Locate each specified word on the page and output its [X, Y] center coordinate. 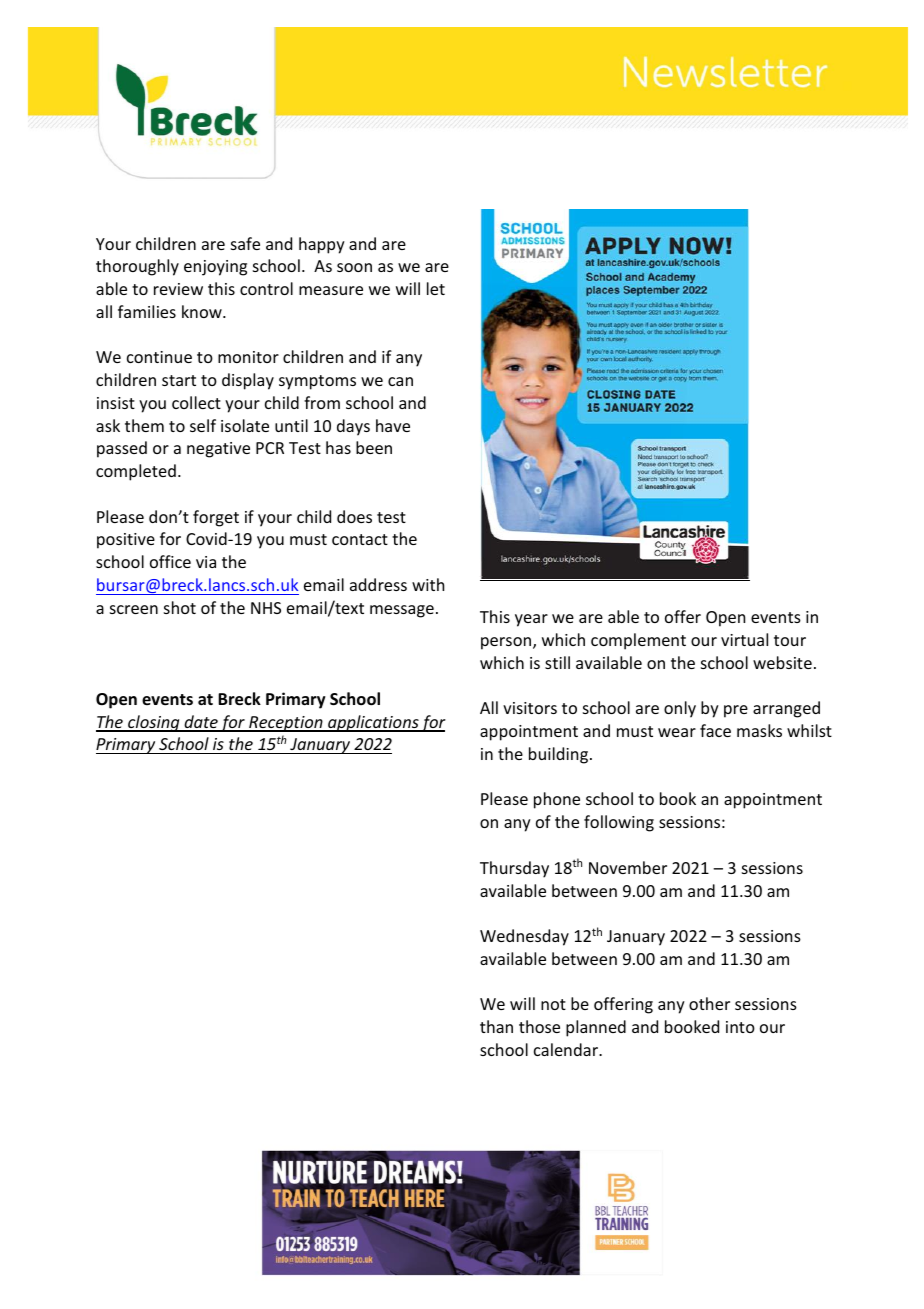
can [400, 381]
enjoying [215, 268]
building [558, 755]
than [496, 1026]
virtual [744, 639]
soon [354, 267]
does [354, 516]
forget [216, 518]
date [201, 723]
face [715, 730]
